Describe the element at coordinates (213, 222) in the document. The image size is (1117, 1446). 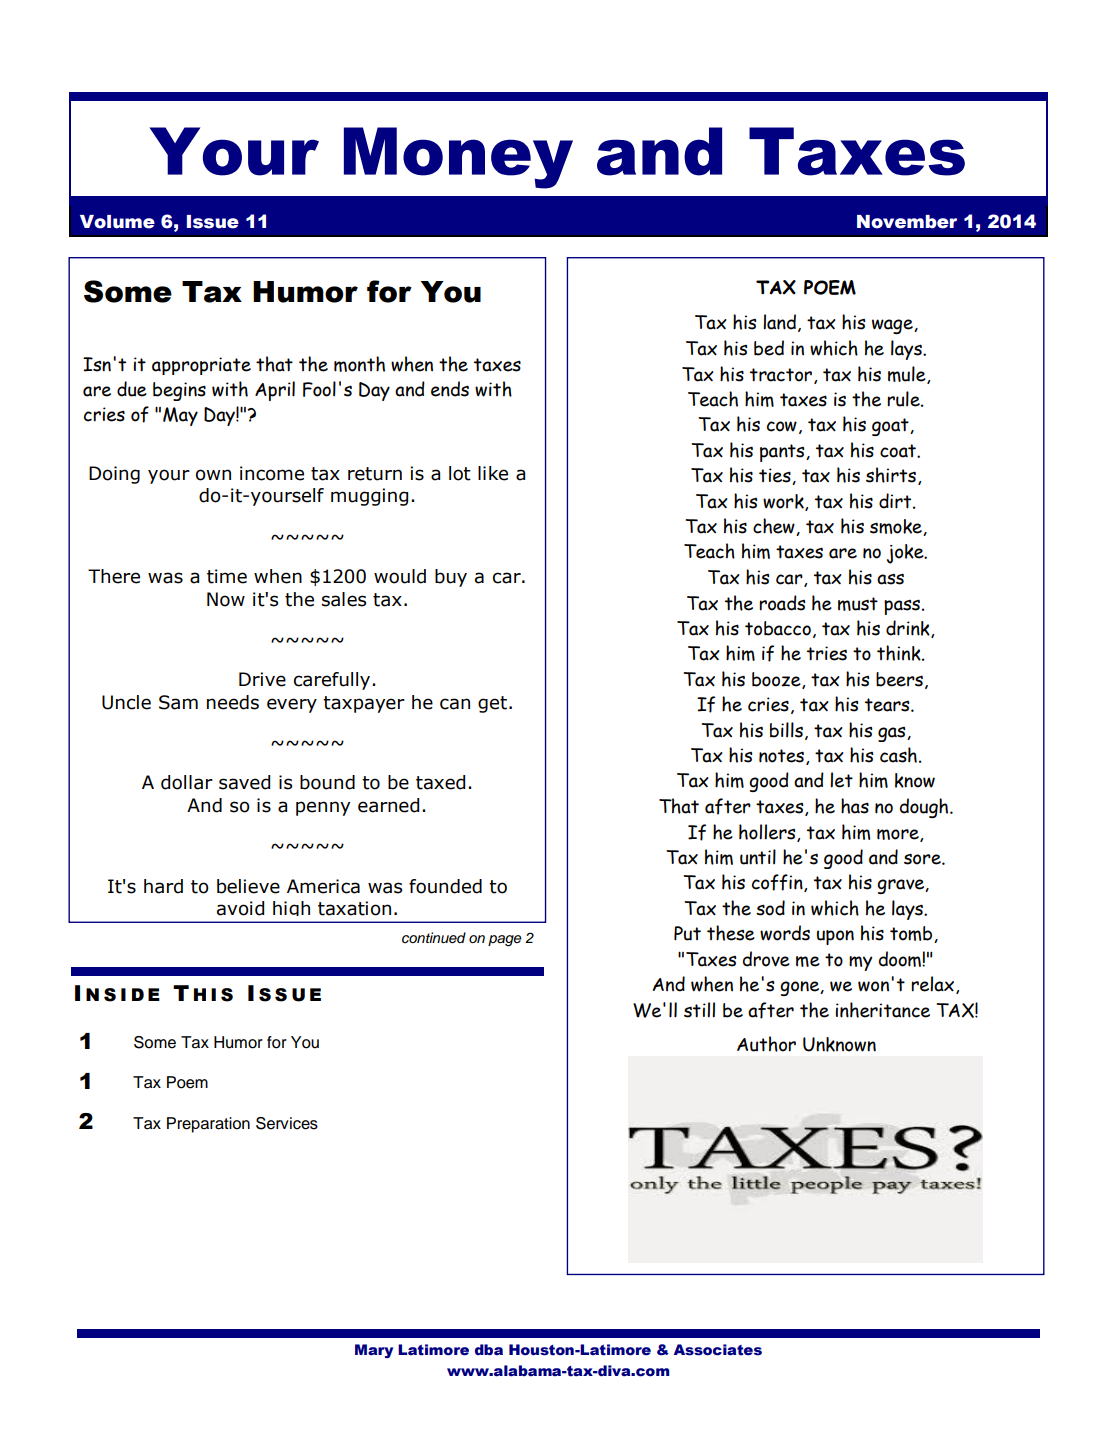
I see `Issue` at that location.
